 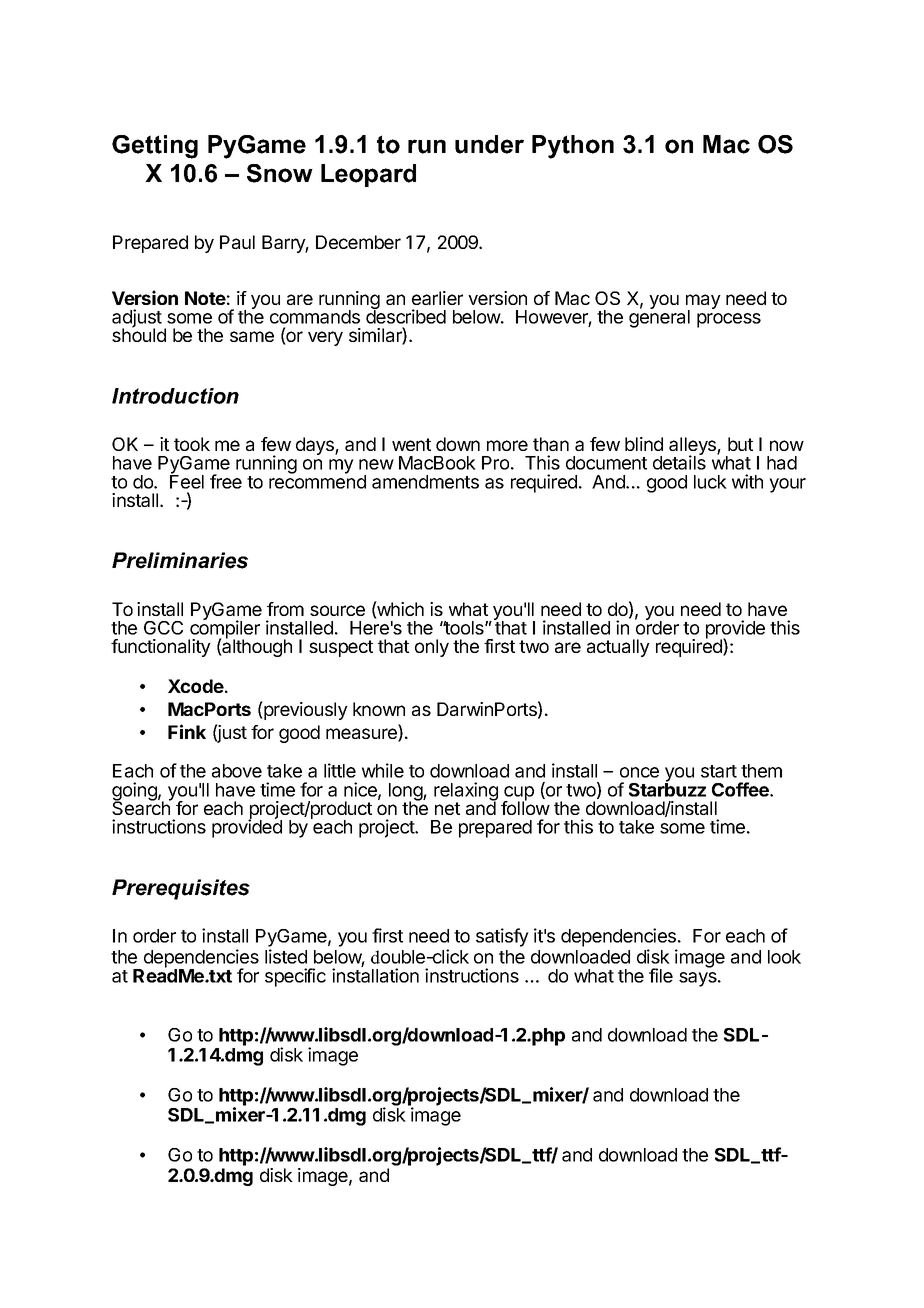 What do you see at coordinates (280, 173) in the document?
I see `Snow` at bounding box center [280, 173].
